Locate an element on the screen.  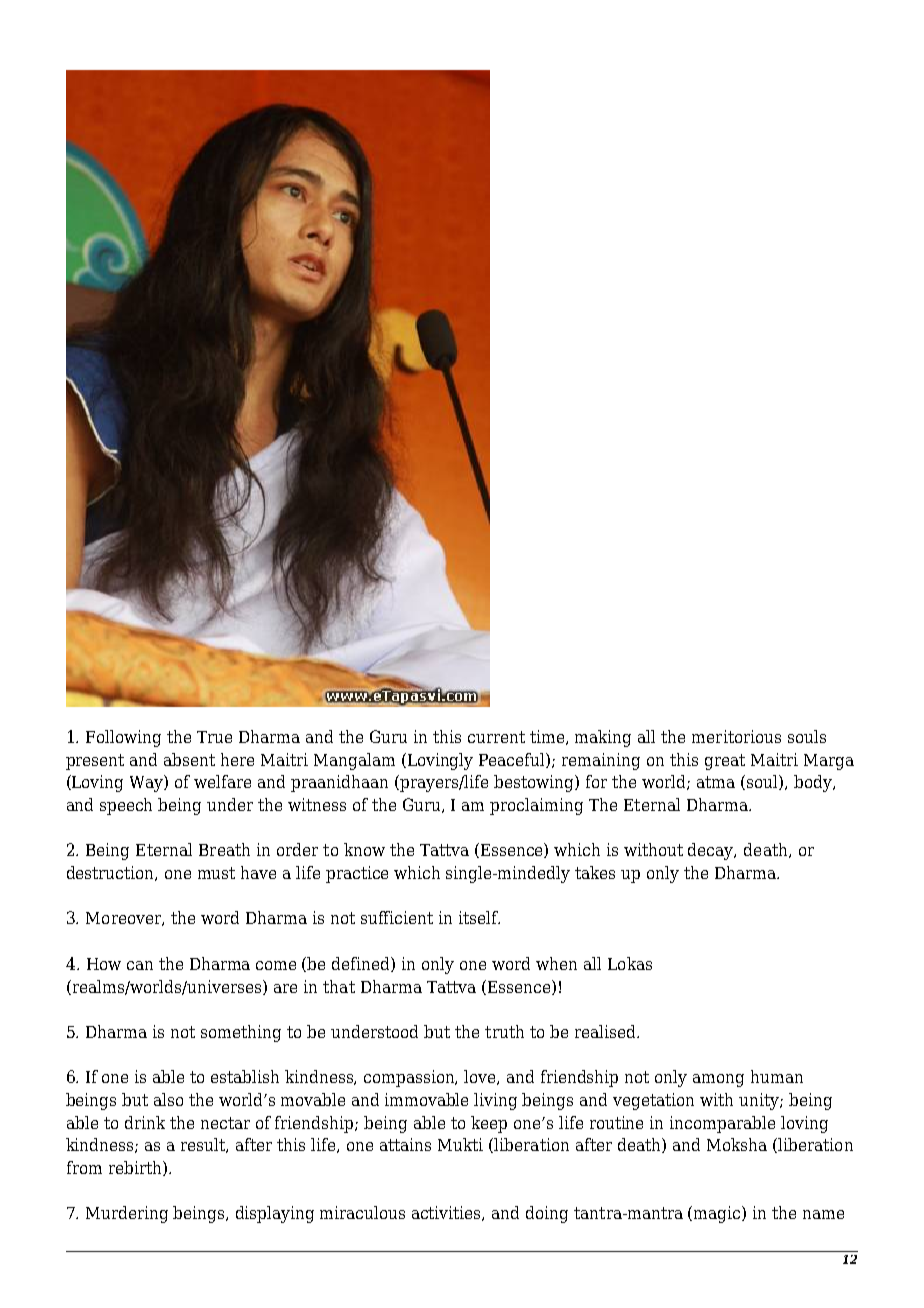
great is located at coordinates (725, 762).
